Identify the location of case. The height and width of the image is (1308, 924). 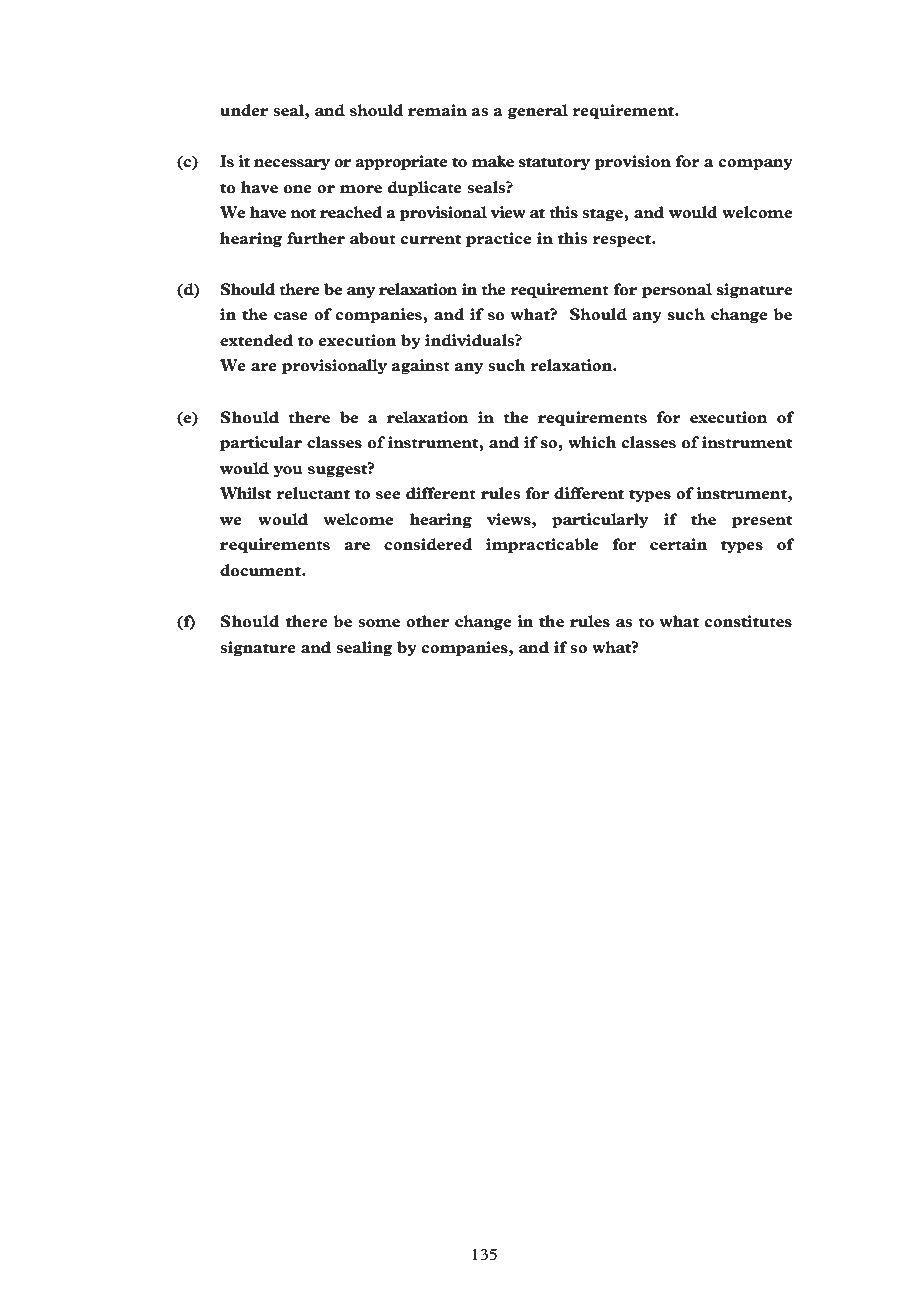
(291, 316).
